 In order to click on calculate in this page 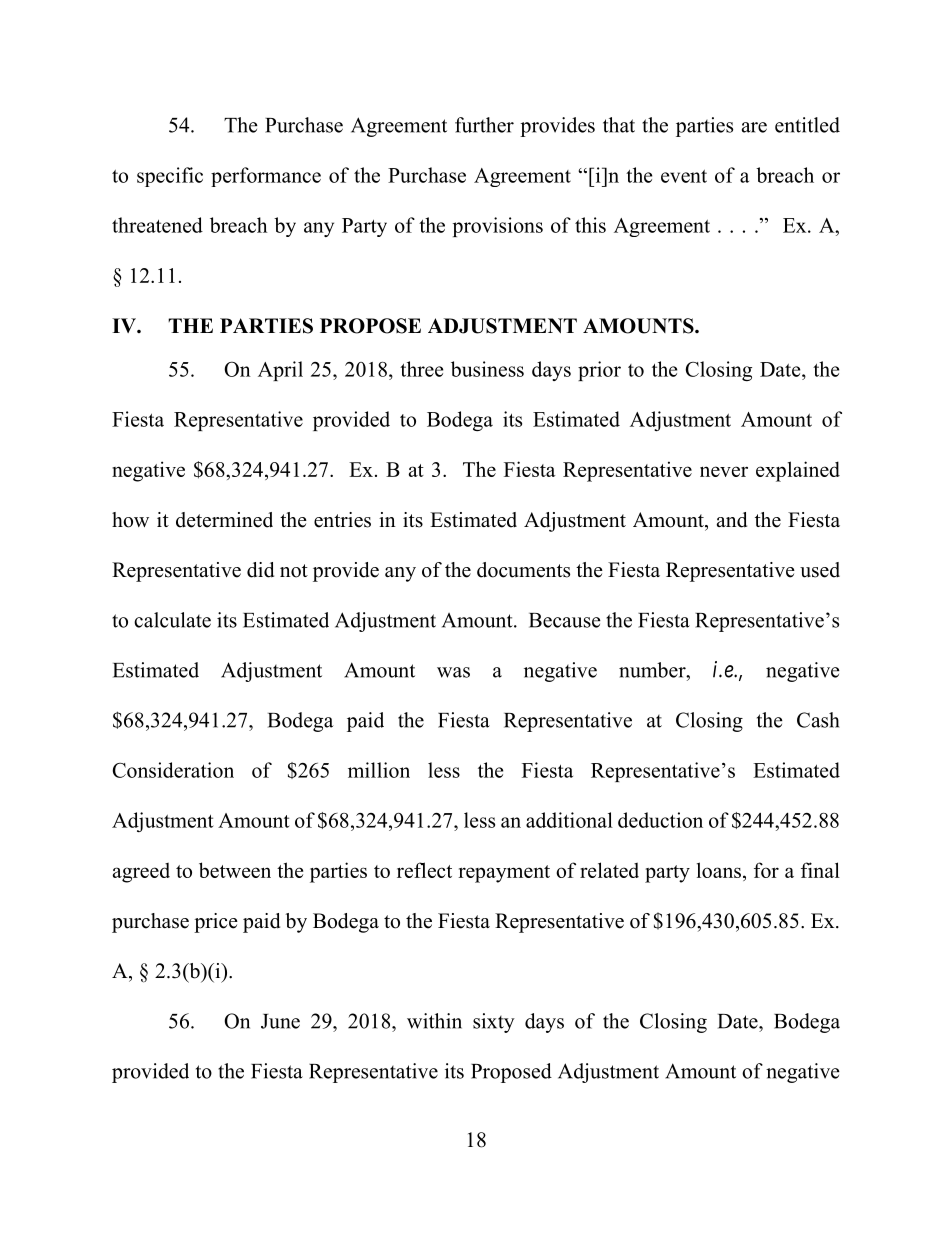, I will do `click(172, 620)`.
